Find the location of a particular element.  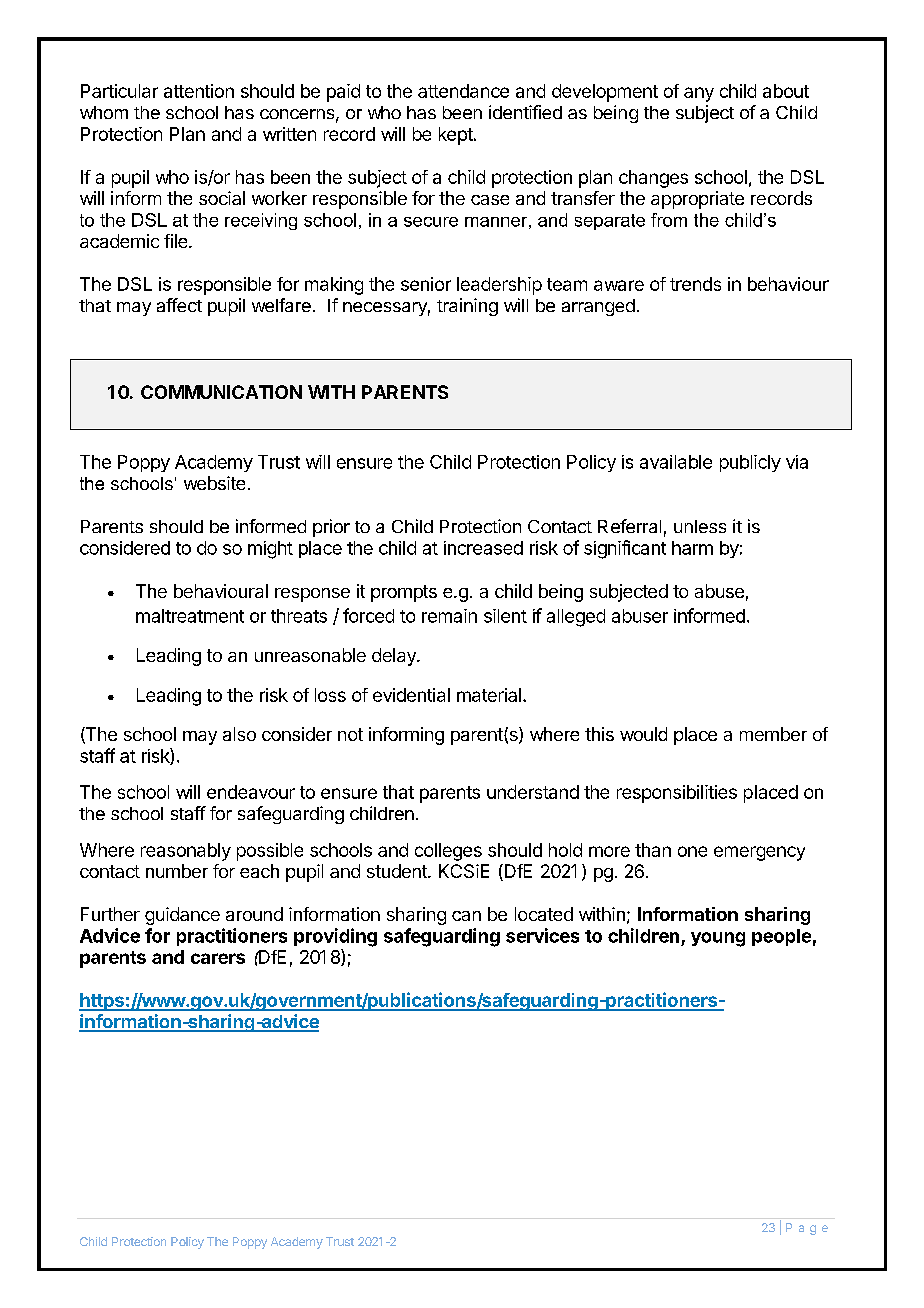

services is located at coordinates (542, 935).
